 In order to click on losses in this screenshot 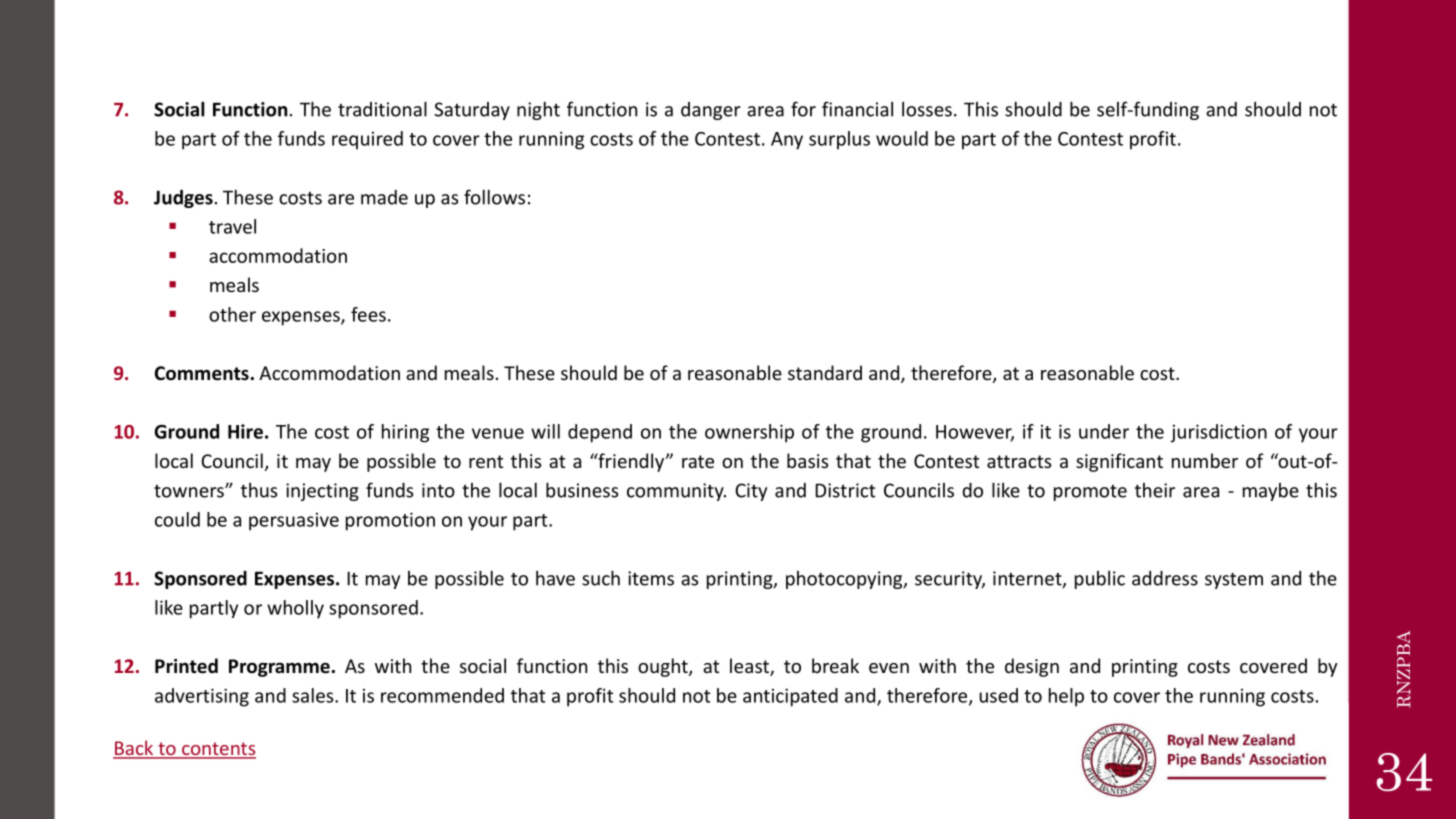, I will do `click(927, 109)`.
